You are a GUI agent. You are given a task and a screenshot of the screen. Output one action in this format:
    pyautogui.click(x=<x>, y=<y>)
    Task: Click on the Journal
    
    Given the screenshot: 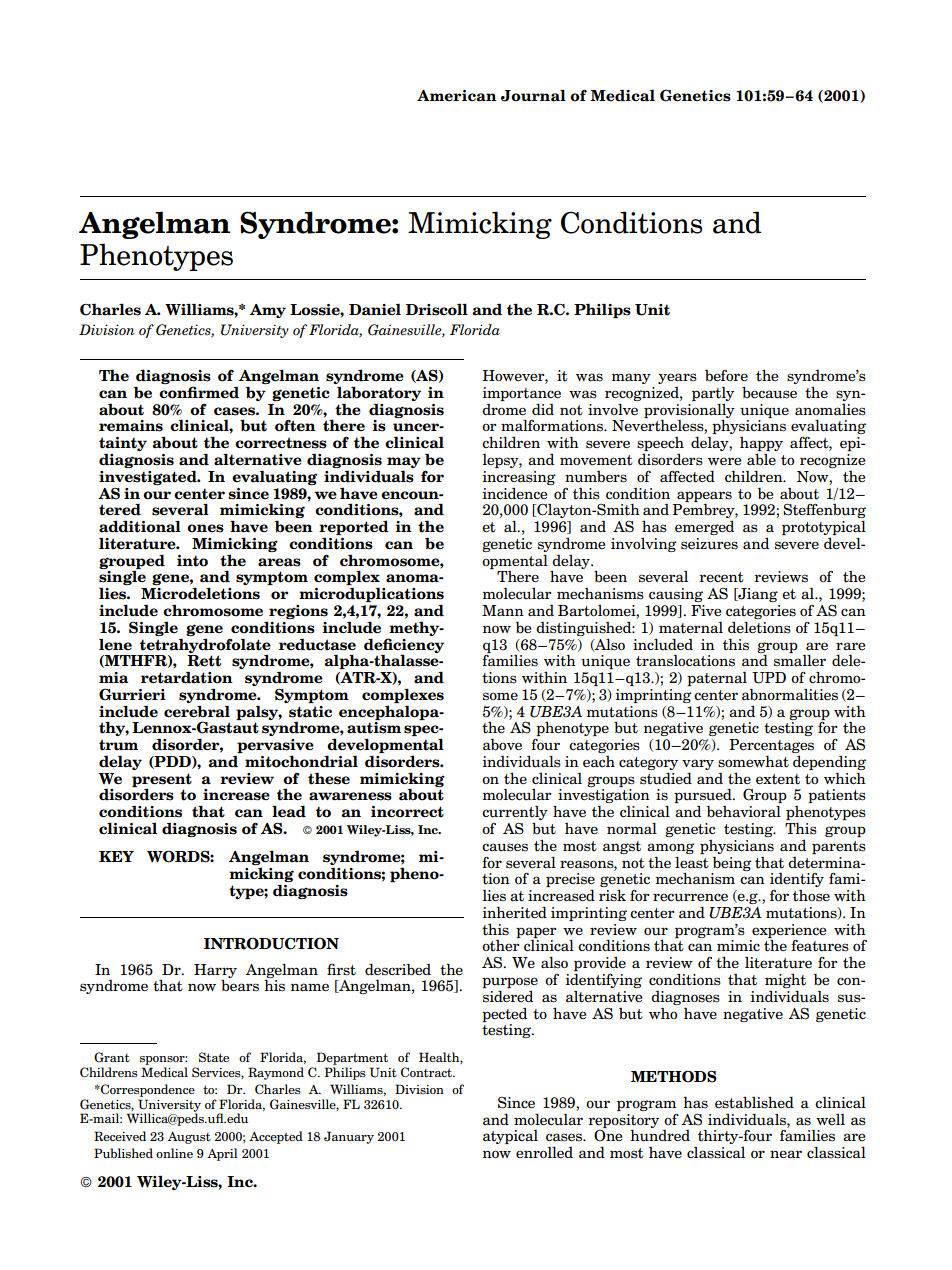 What is the action you would take?
    pyautogui.click(x=533, y=95)
